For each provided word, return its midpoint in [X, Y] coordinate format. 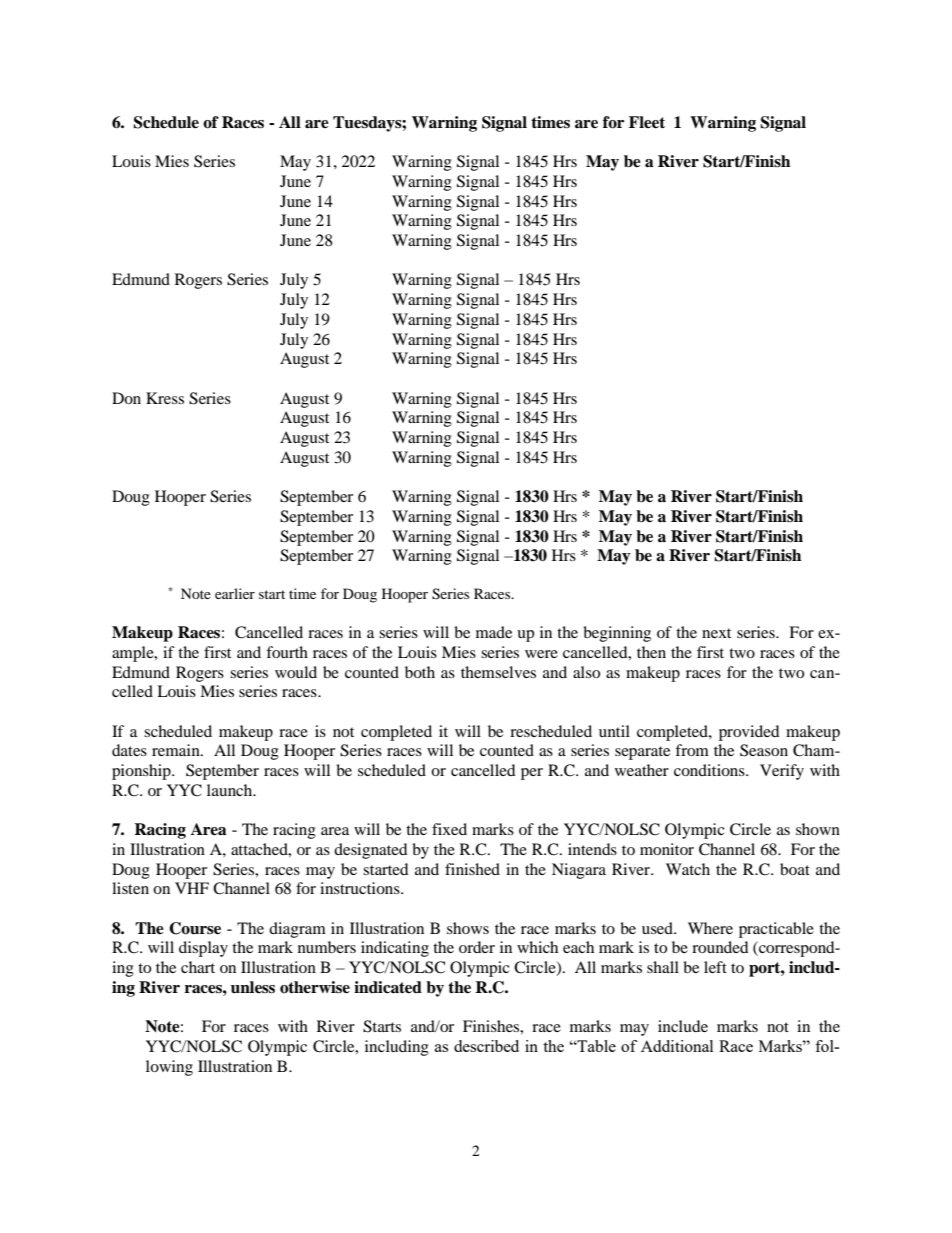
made [494, 632]
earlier [235, 593]
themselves [498, 672]
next [716, 633]
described [486, 1046]
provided [749, 733]
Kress [165, 398]
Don [126, 398]
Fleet [647, 122]
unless [253, 987]
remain [177, 750]
